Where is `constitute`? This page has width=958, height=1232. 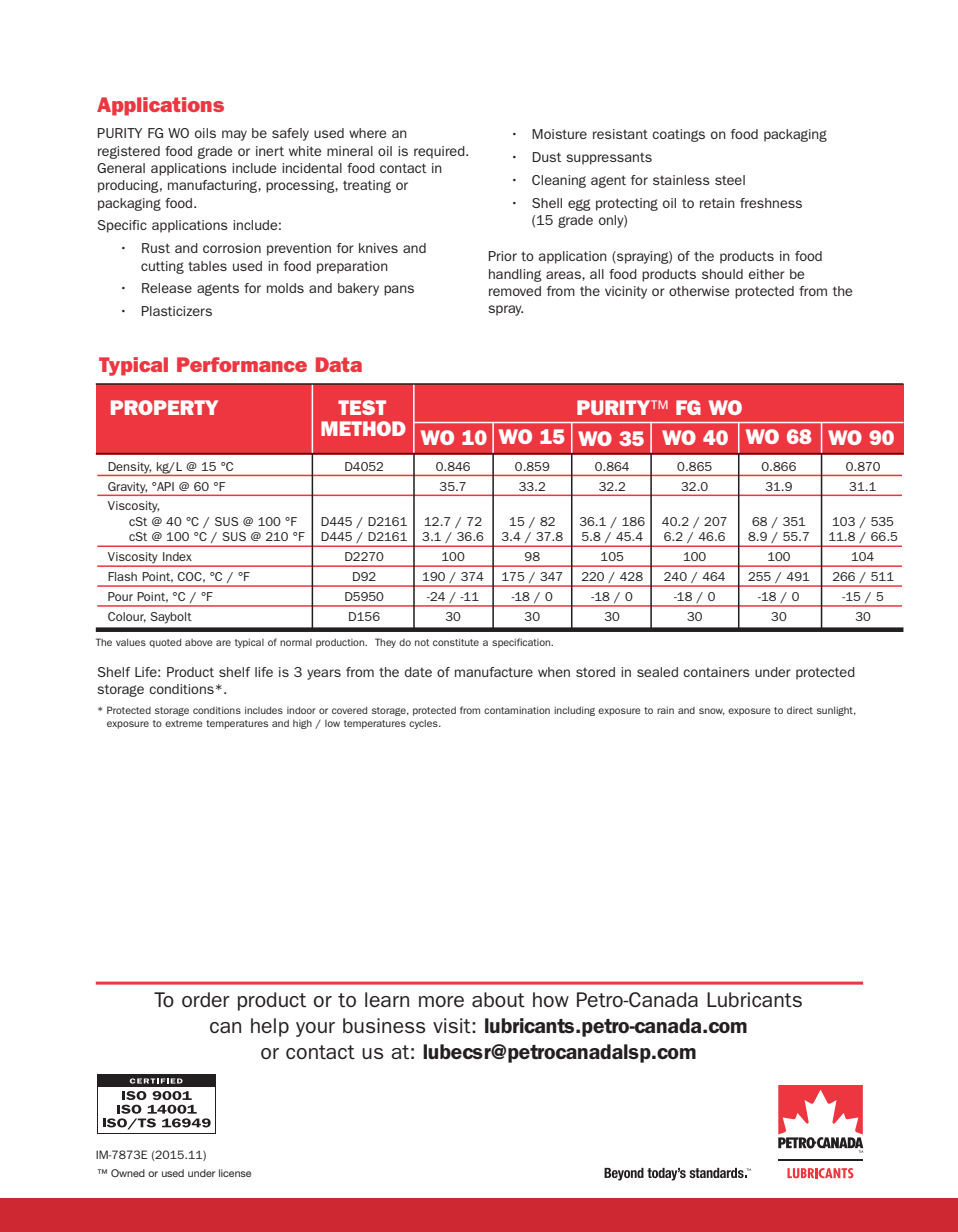
constitute is located at coordinates (456, 642).
